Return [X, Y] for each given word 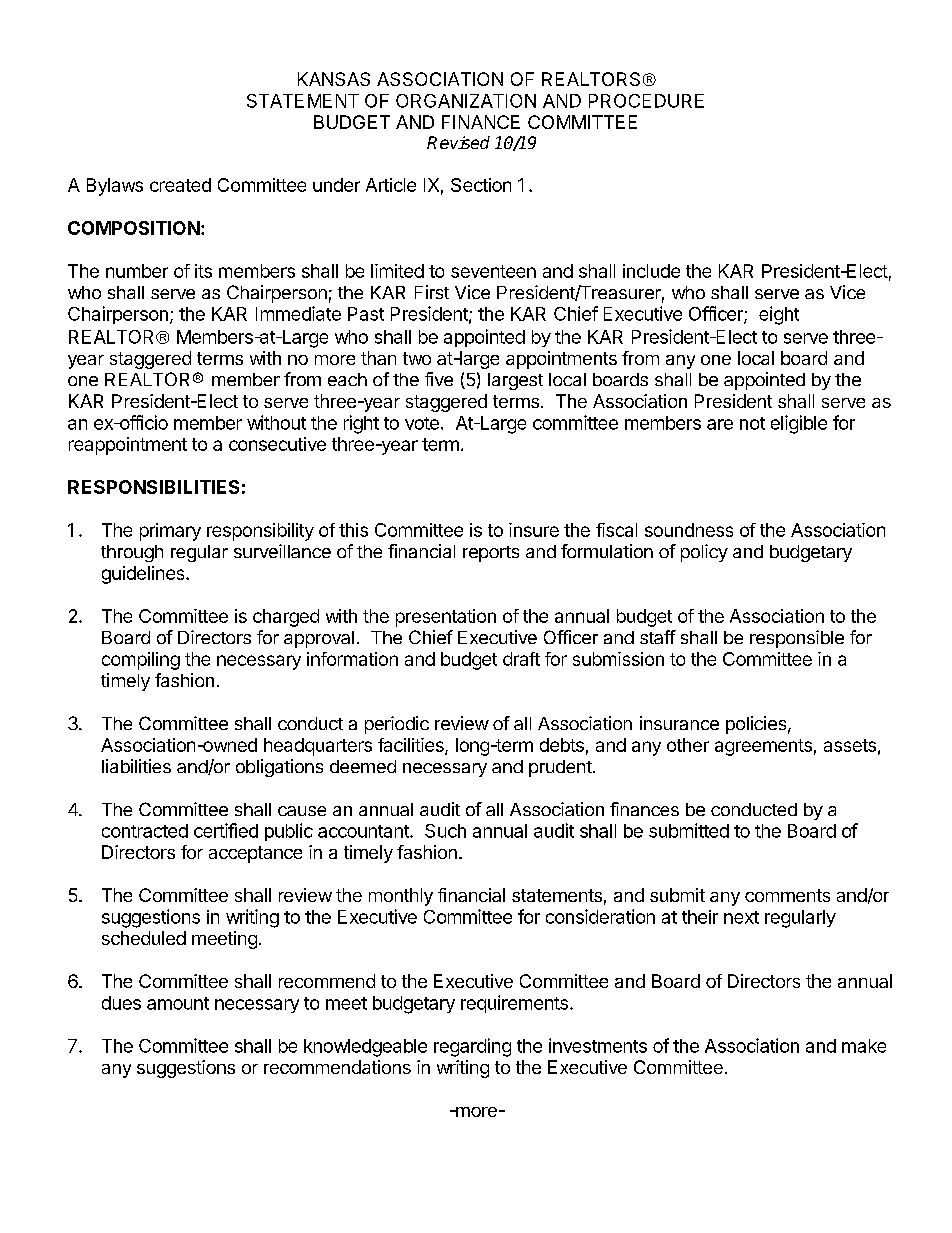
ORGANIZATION [466, 101]
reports [491, 554]
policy [704, 553]
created [180, 185]
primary [170, 532]
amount [178, 1003]
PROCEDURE [646, 101]
